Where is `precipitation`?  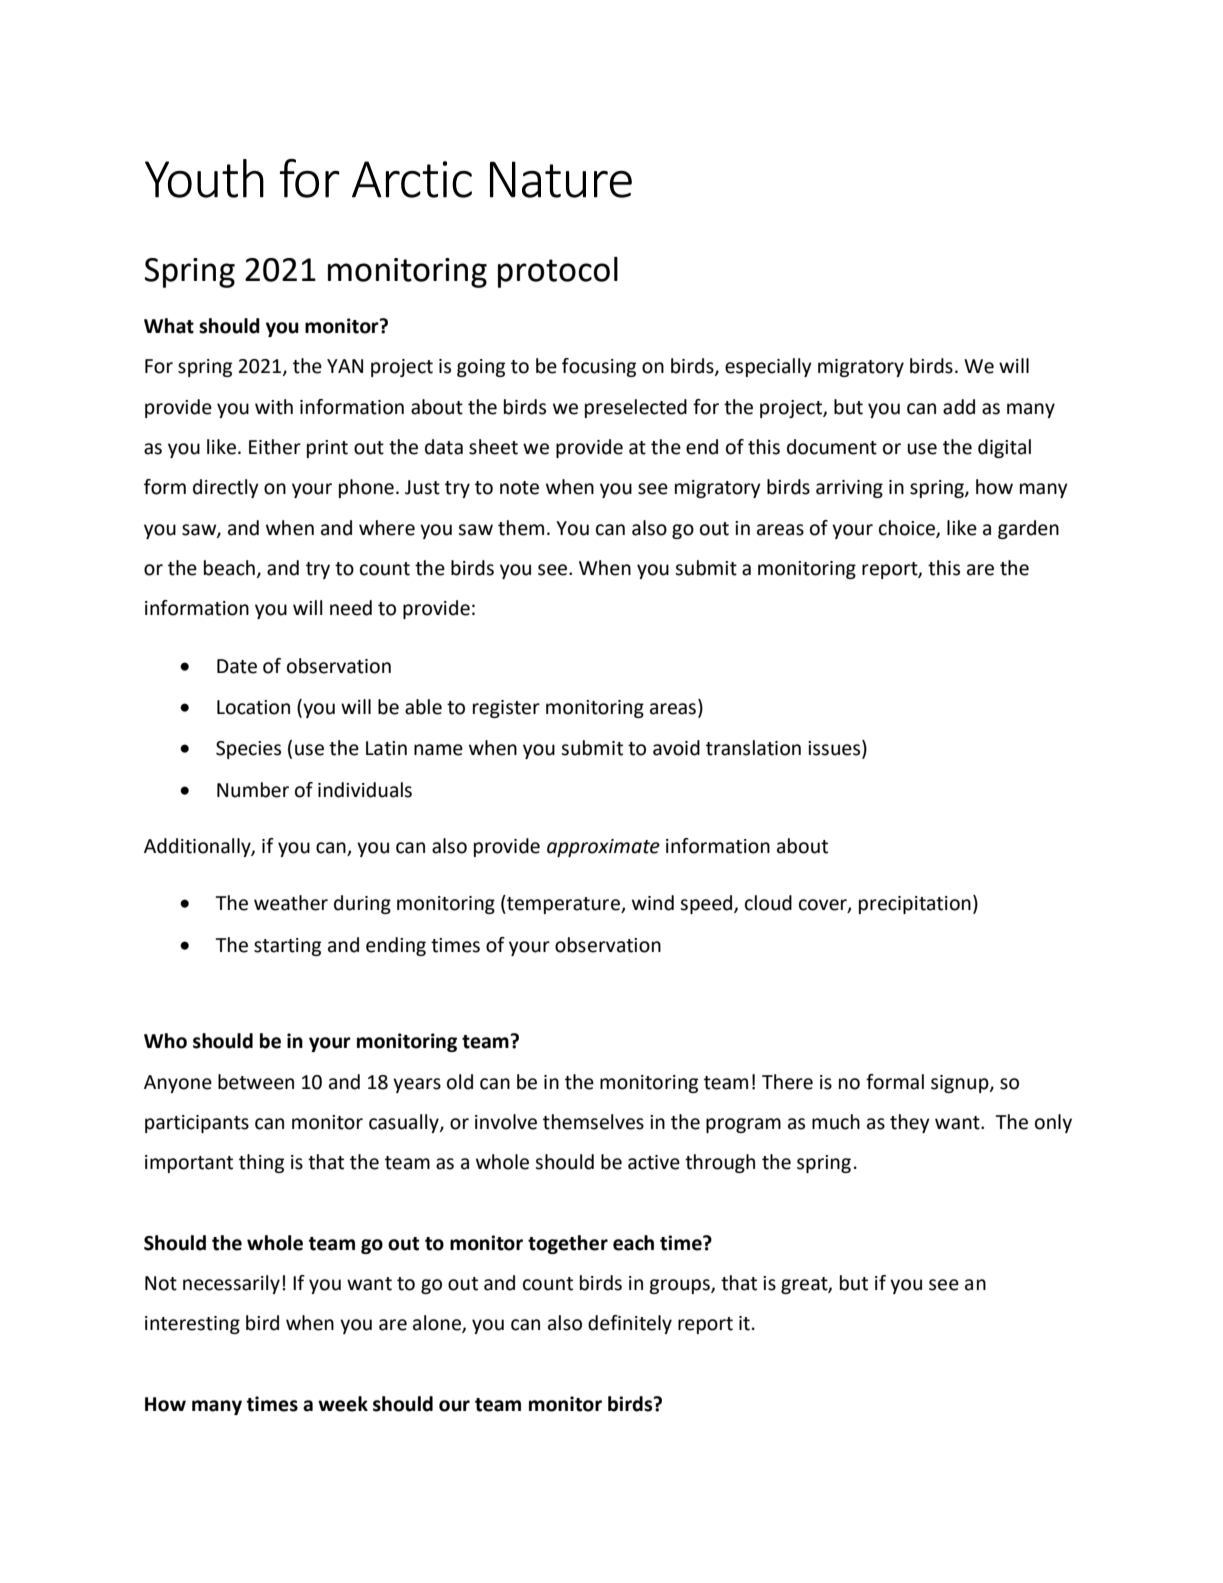 precipitation is located at coordinates (915, 905).
